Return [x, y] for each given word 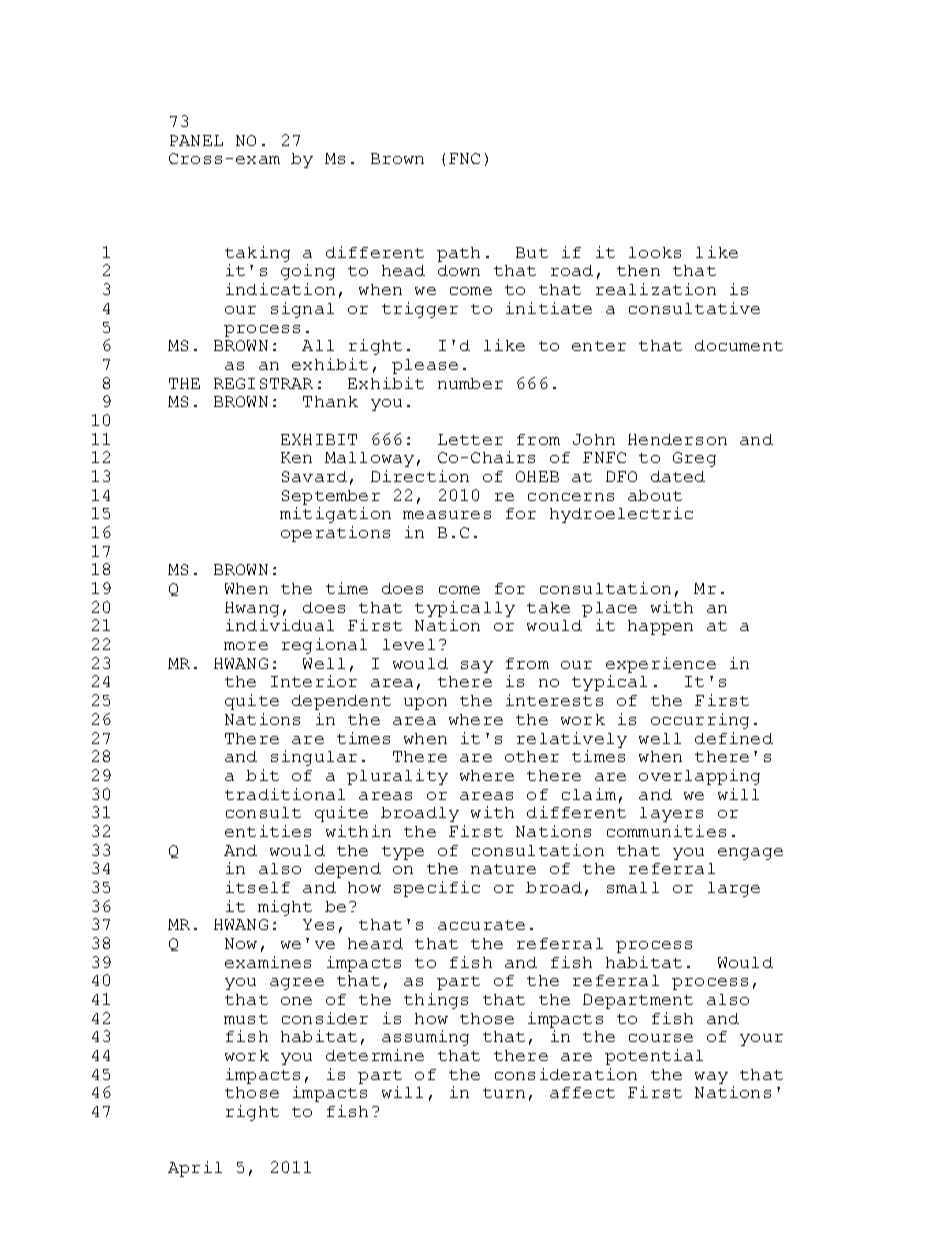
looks [655, 252]
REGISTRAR [263, 383]
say [477, 667]
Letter [470, 439]
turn [504, 1093]
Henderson [677, 439]
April [195, 1169]
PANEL [196, 140]
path [458, 254]
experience [661, 665]
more [246, 646]
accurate [481, 925]
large [734, 889]
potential [654, 1057]
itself [258, 887]
